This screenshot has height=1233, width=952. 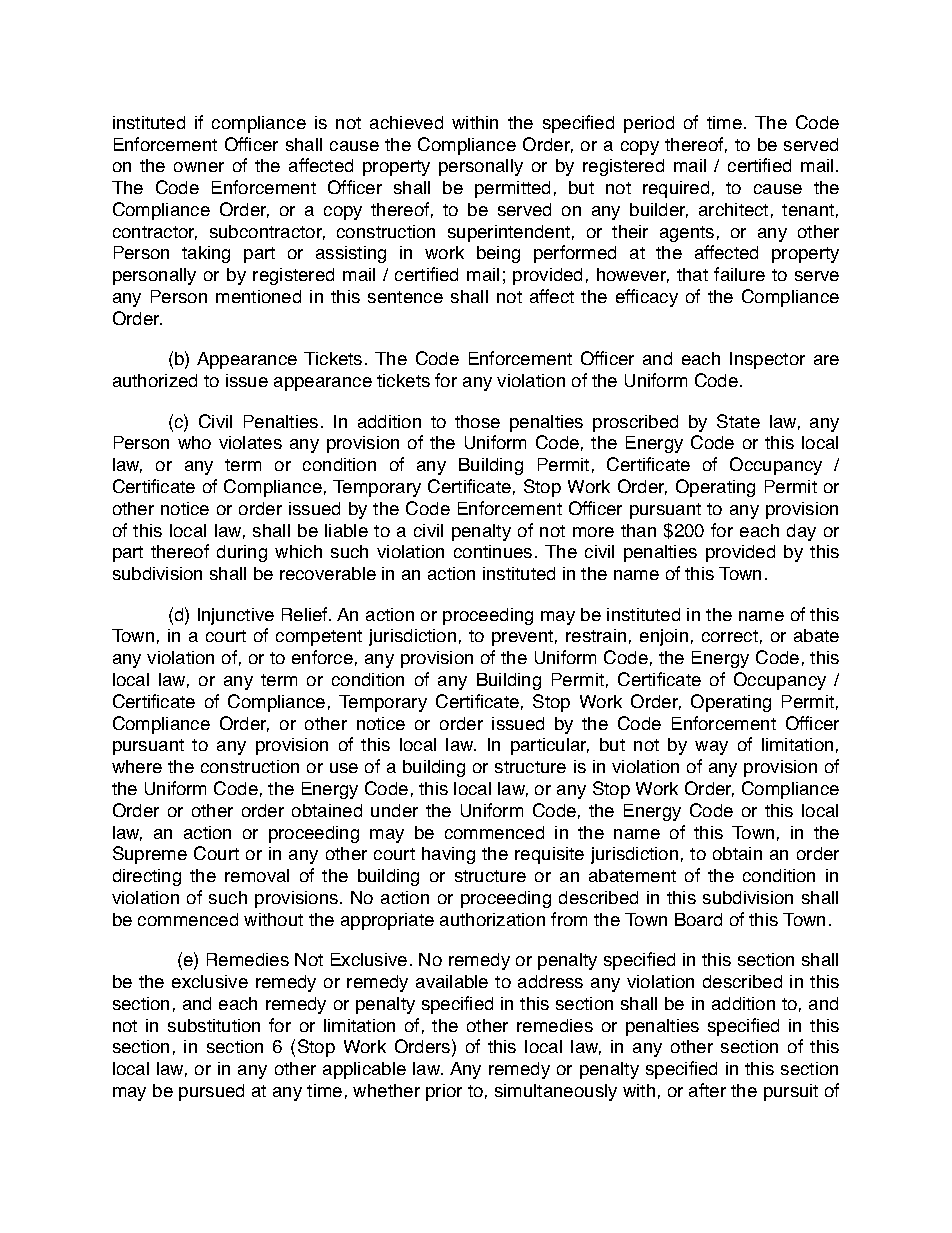 What do you see at coordinates (707, 1090) in the screenshot?
I see `after` at bounding box center [707, 1090].
